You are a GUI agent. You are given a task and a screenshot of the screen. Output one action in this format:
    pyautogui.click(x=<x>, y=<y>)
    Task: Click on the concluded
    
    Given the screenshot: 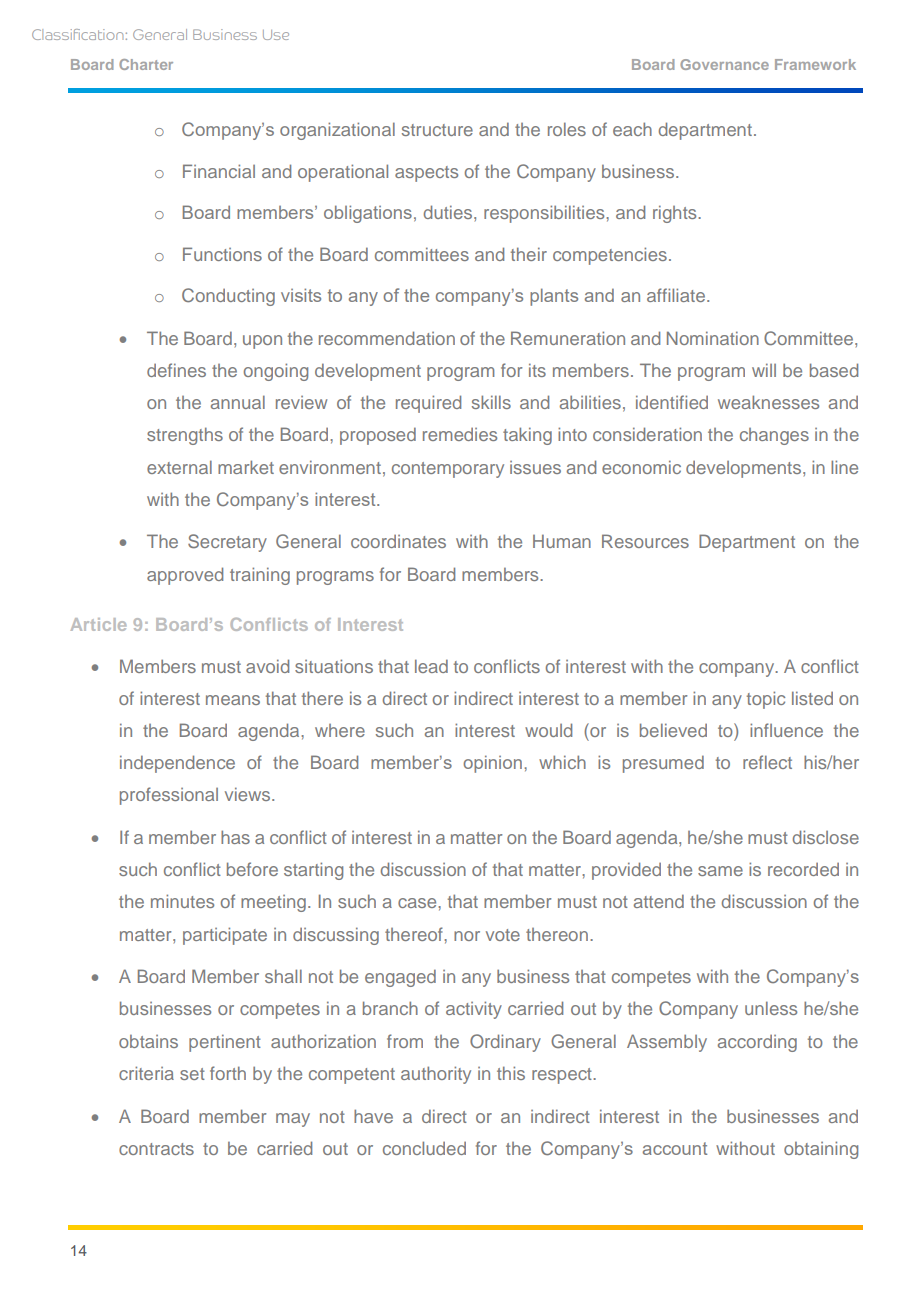 What is the action you would take?
    pyautogui.click(x=424, y=1148)
